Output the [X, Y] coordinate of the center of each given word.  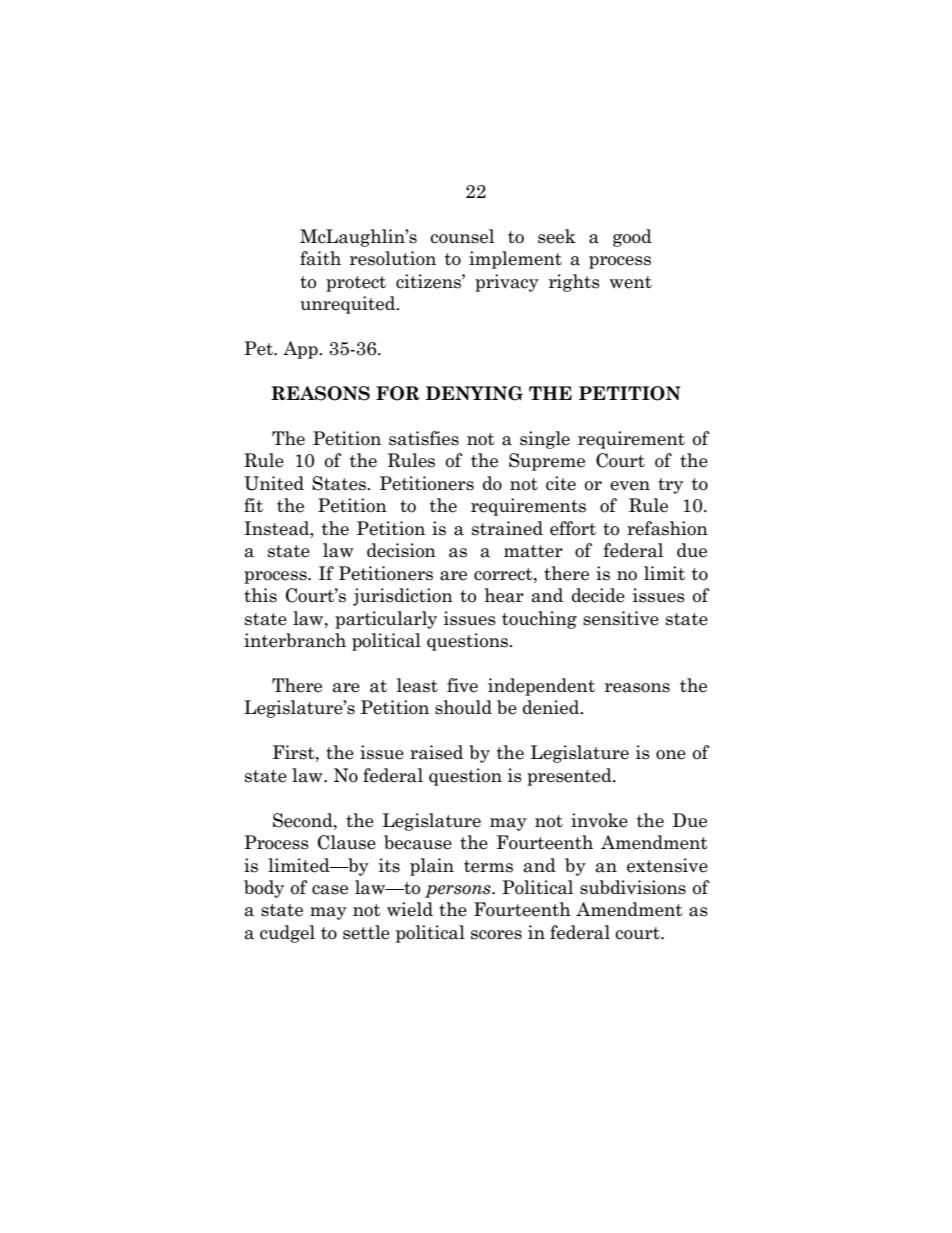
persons [459, 891]
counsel [462, 236]
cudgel [287, 934]
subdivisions [633, 887]
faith [320, 258]
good [632, 238]
